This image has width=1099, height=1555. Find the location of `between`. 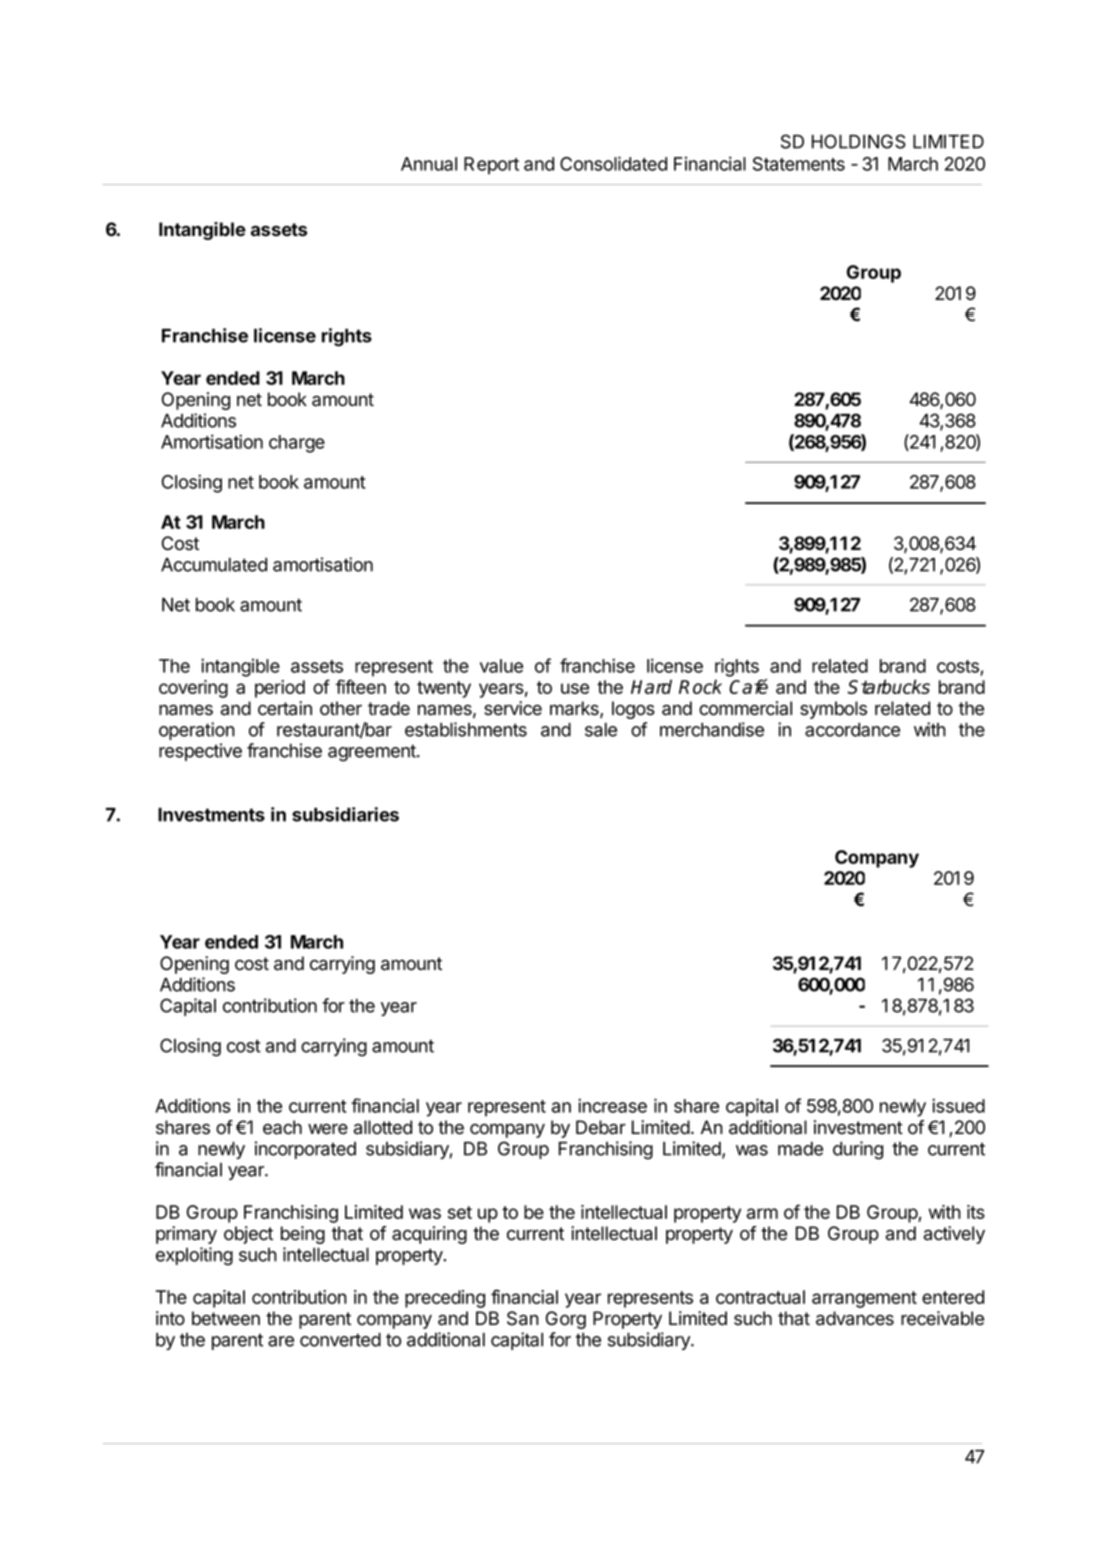

between is located at coordinates (226, 1318).
